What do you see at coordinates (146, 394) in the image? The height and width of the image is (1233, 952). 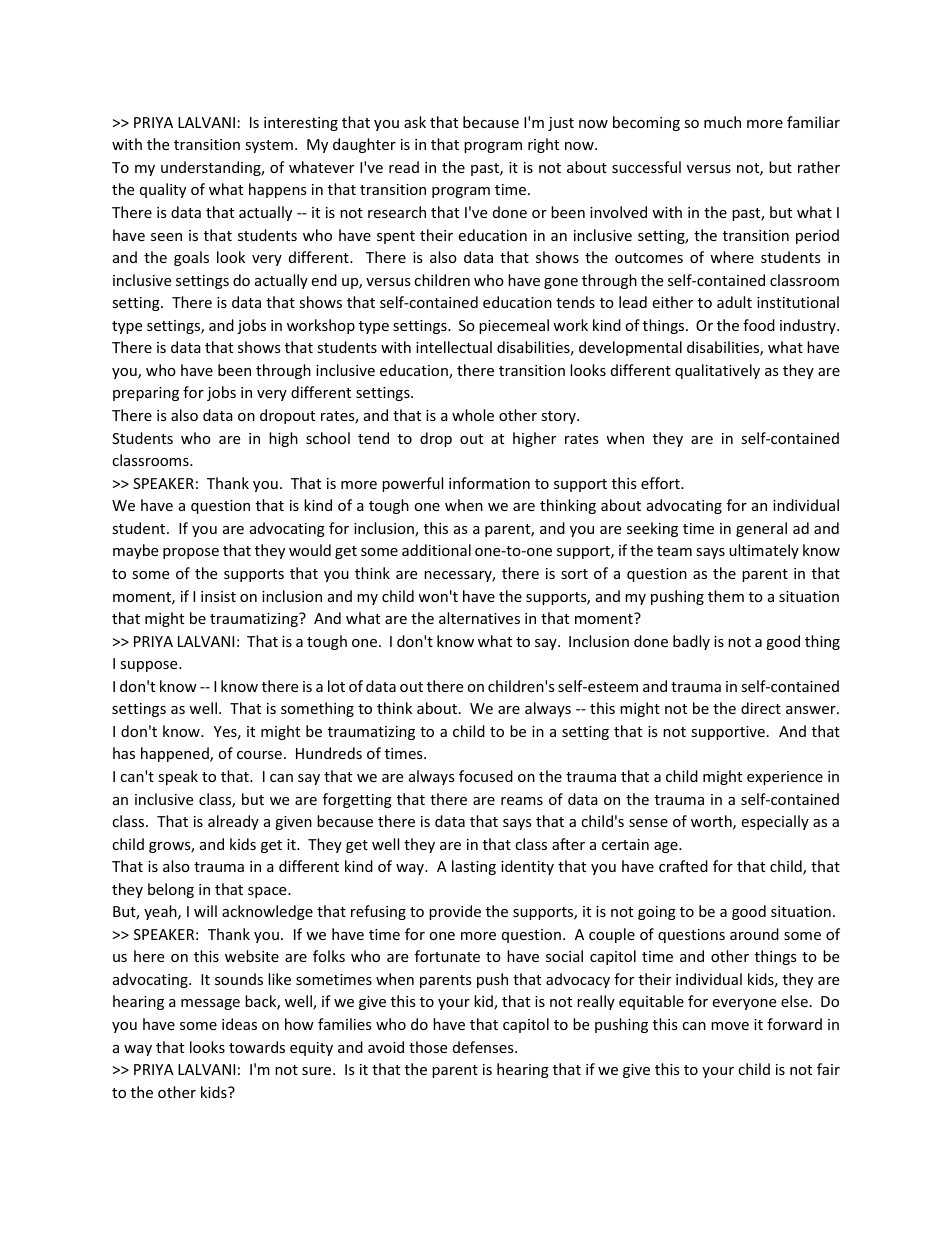 I see `preparing` at bounding box center [146, 394].
